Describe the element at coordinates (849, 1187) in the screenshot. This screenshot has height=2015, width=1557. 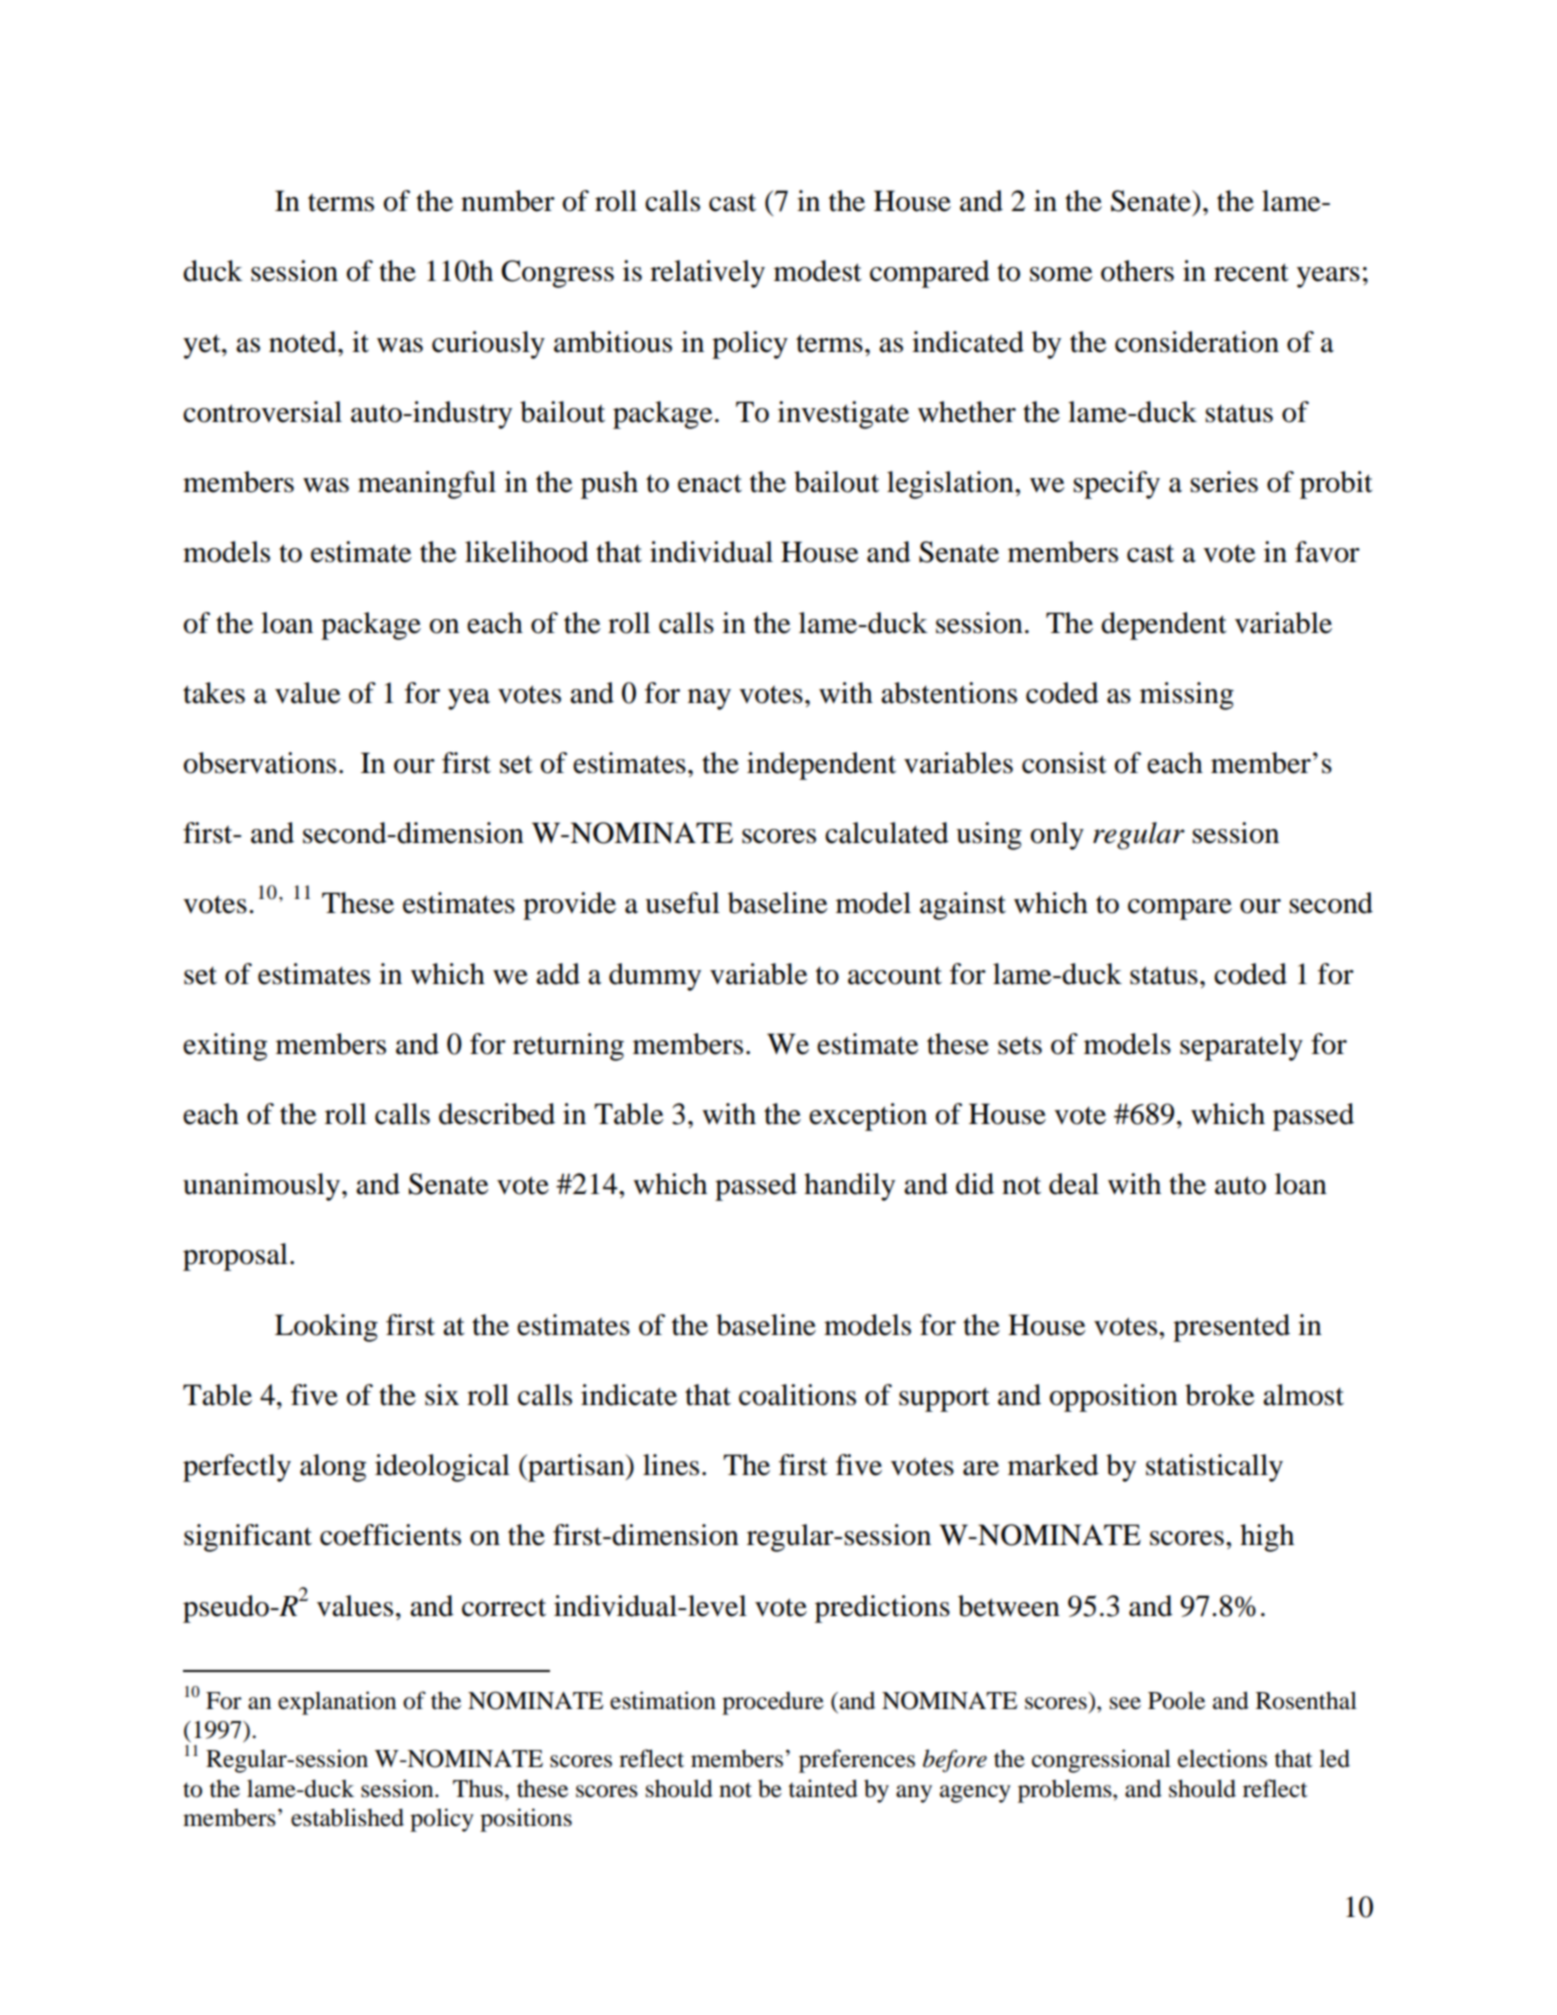
I see `handily` at that location.
